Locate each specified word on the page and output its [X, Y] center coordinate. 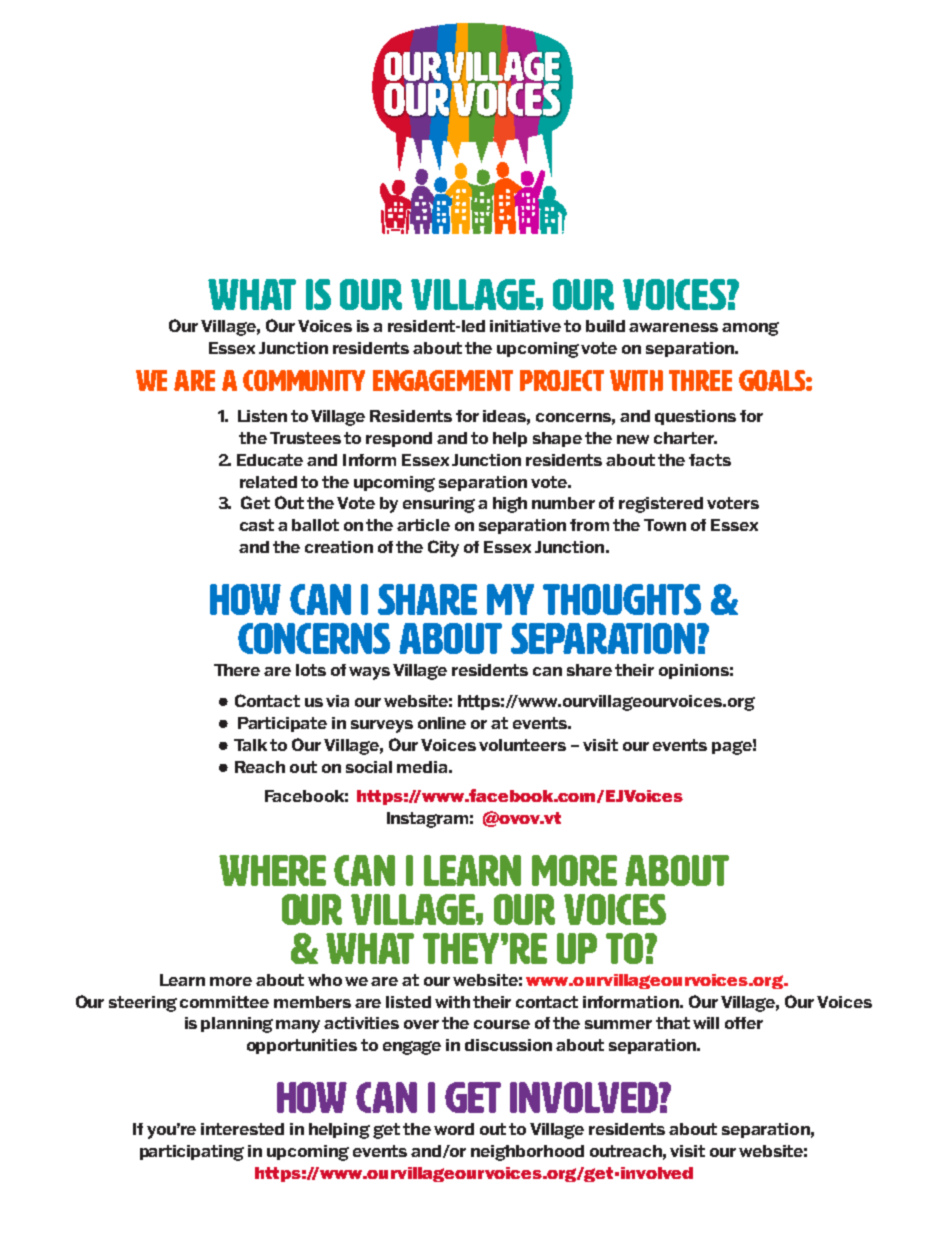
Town [665, 525]
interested [242, 1129]
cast [257, 525]
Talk [250, 745]
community [304, 380]
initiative [525, 326]
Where [272, 870]
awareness [673, 327]
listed [408, 1002]
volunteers [522, 745]
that [673, 1023]
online [442, 723]
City [443, 548]
